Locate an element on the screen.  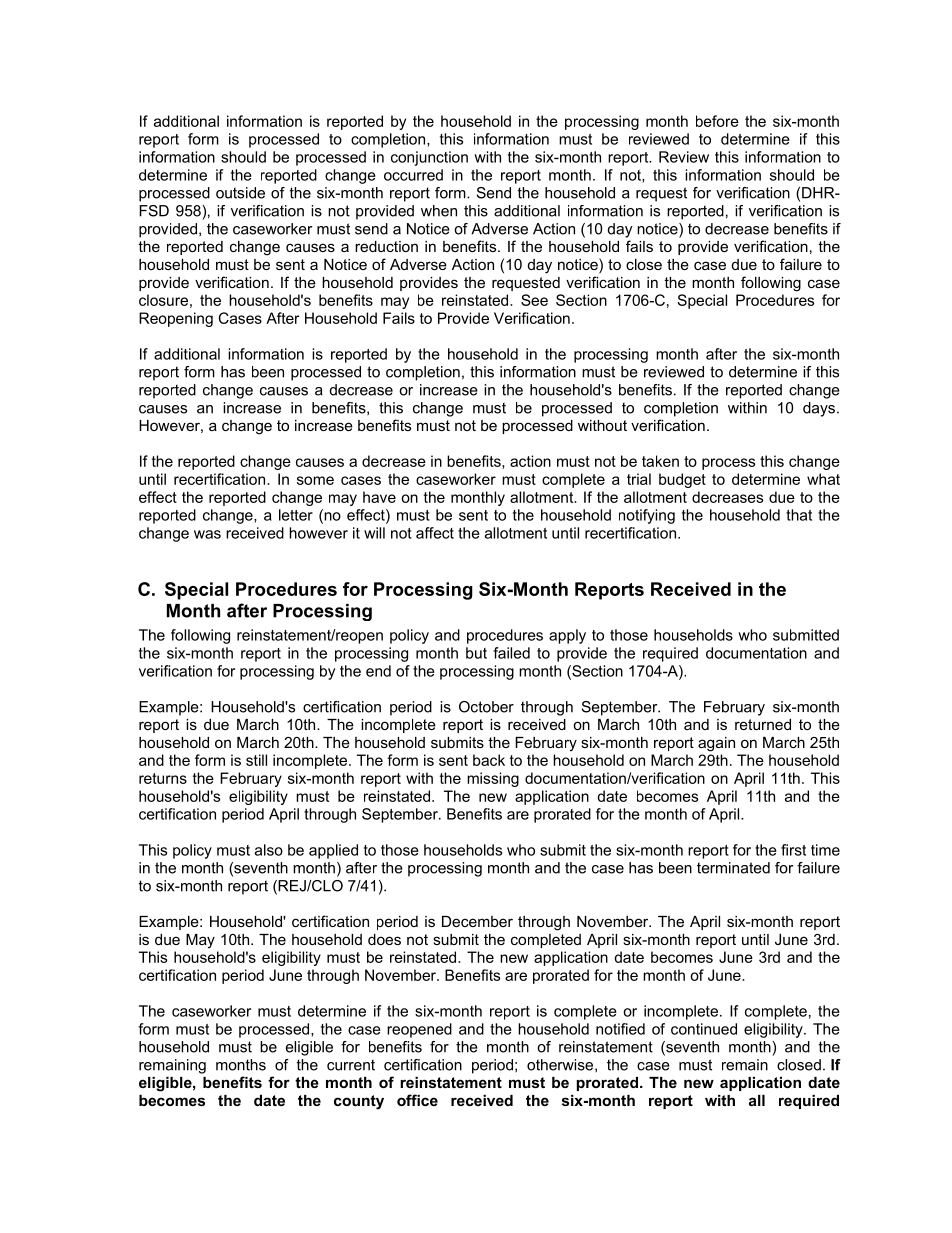
failed is located at coordinates (511, 653).
